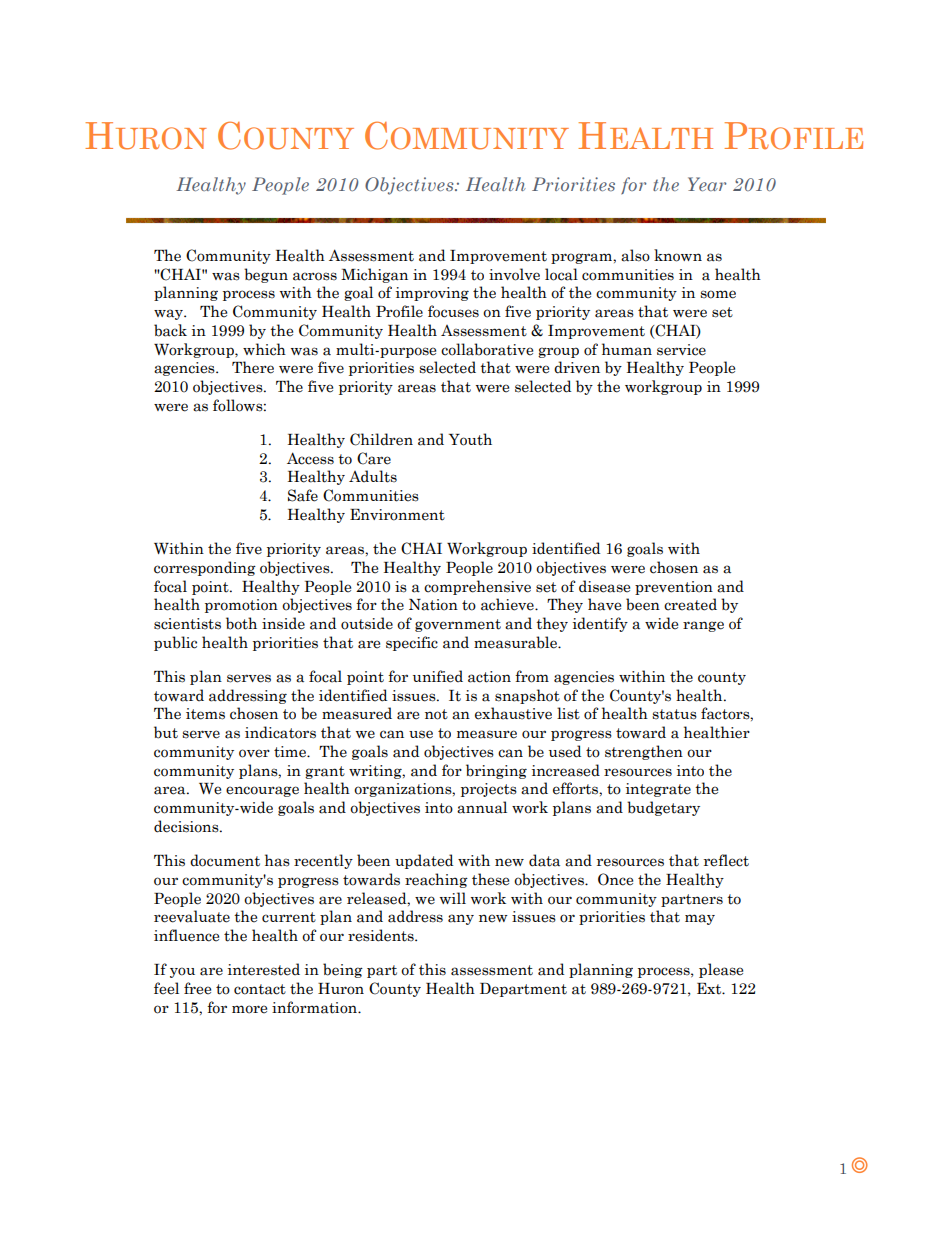  I want to click on status, so click(674, 714).
